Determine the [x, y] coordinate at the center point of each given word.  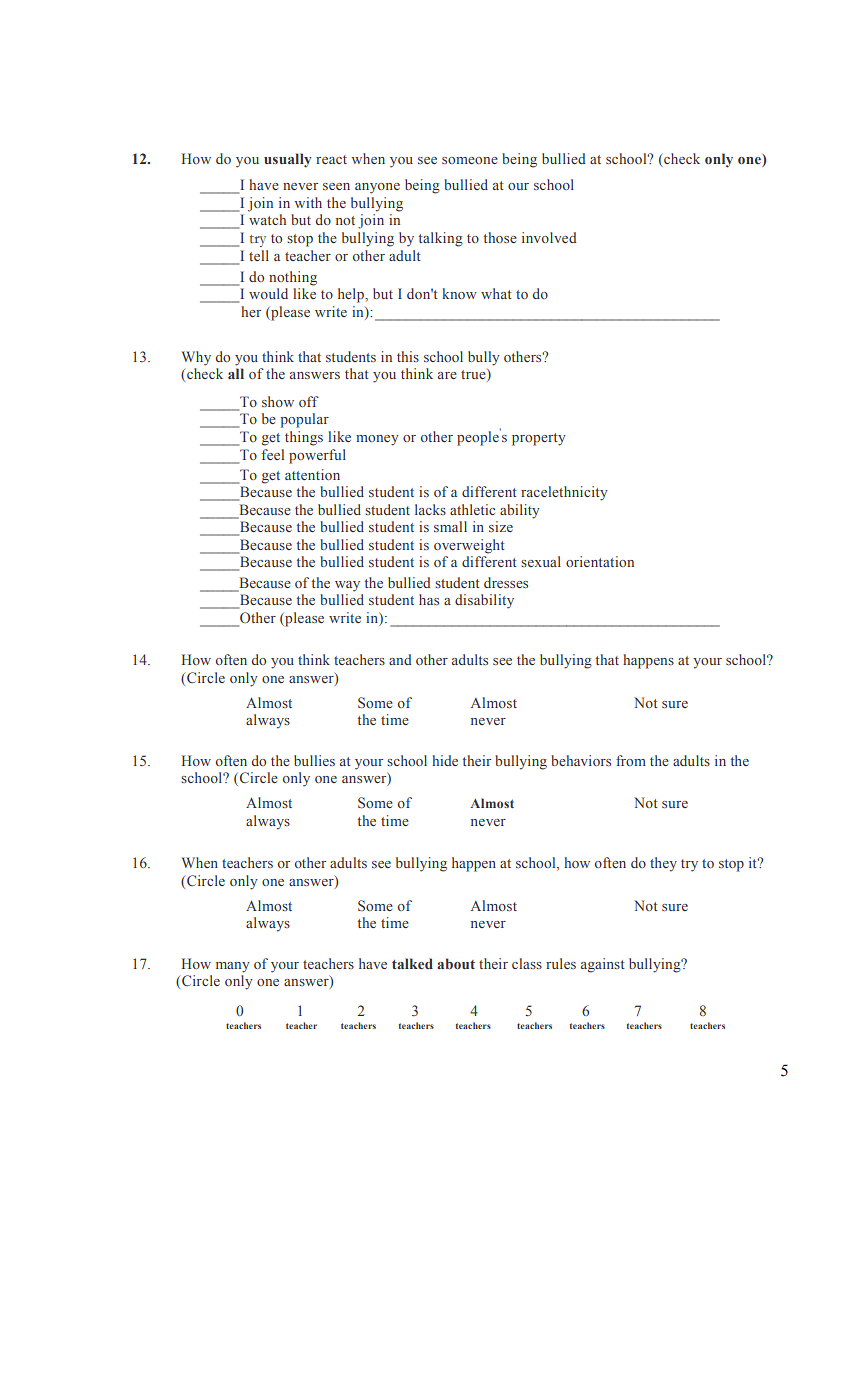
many [233, 967]
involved [549, 237]
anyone [377, 188]
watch [267, 219]
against [603, 965]
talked [412, 963]
